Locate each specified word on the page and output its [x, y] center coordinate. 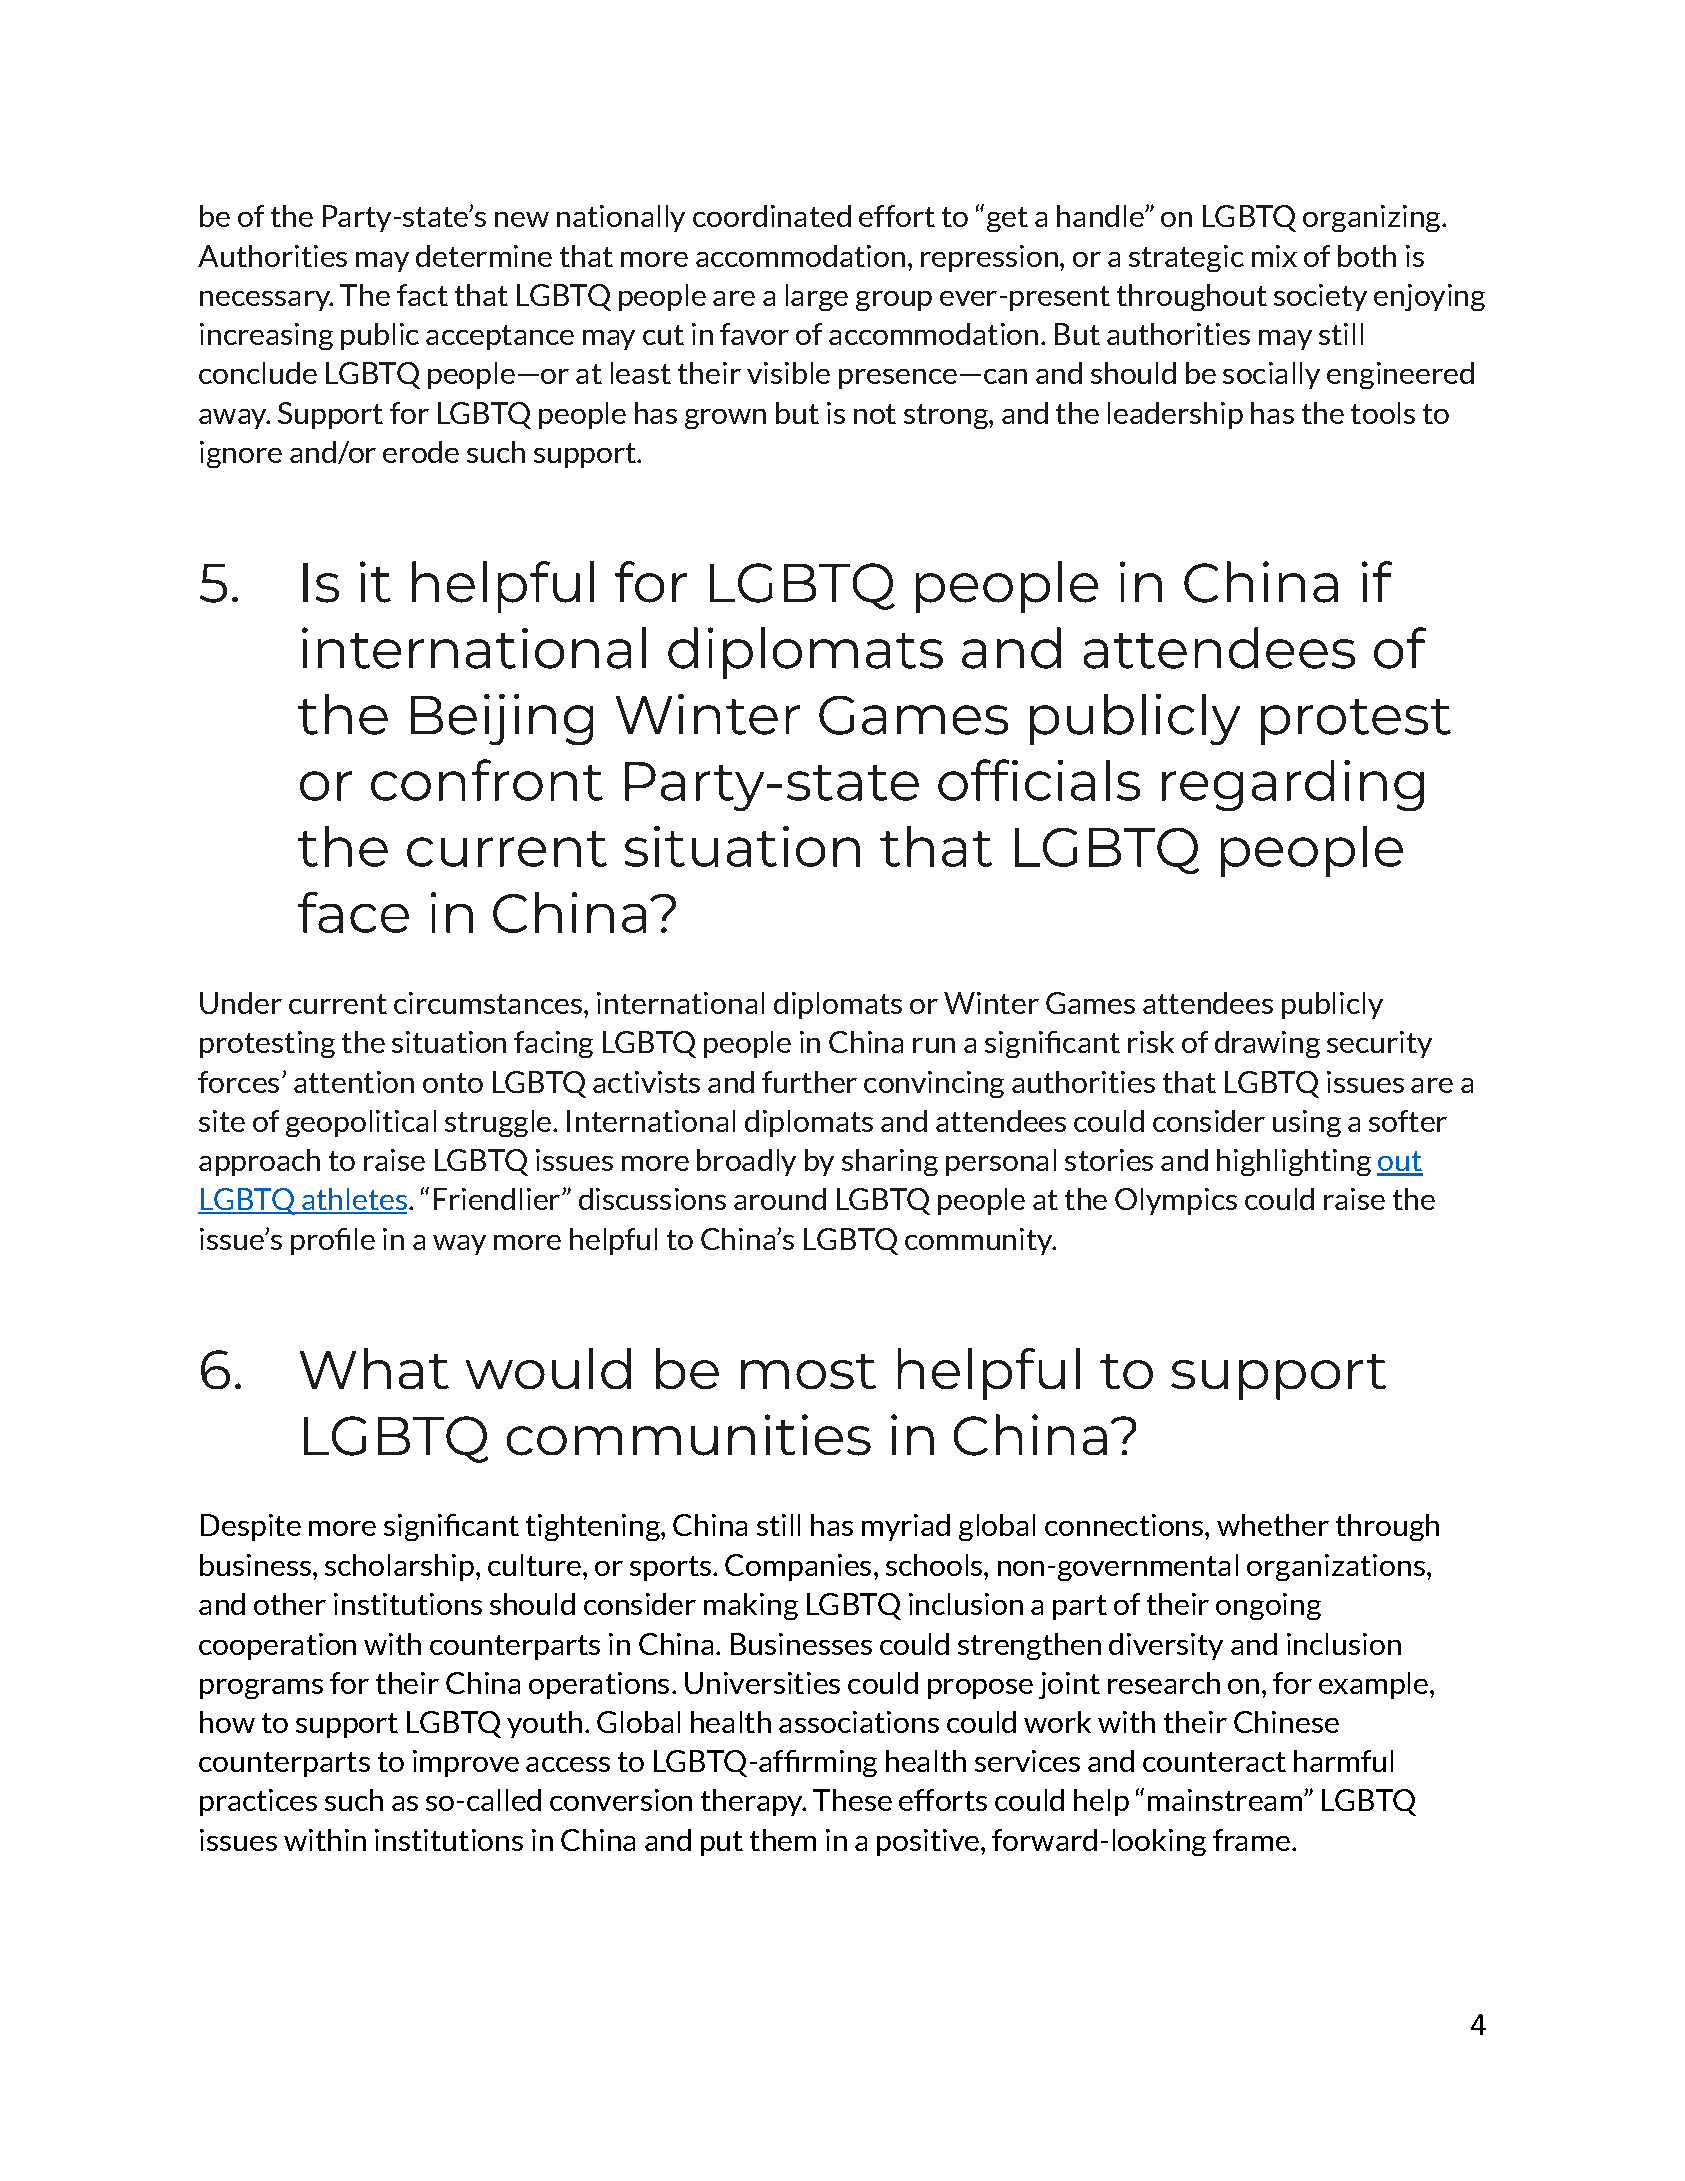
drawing [1267, 1044]
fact [422, 295]
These [852, 1800]
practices [258, 1802]
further [809, 1082]
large [817, 297]
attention [354, 1082]
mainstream [1225, 1800]
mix [1274, 256]
